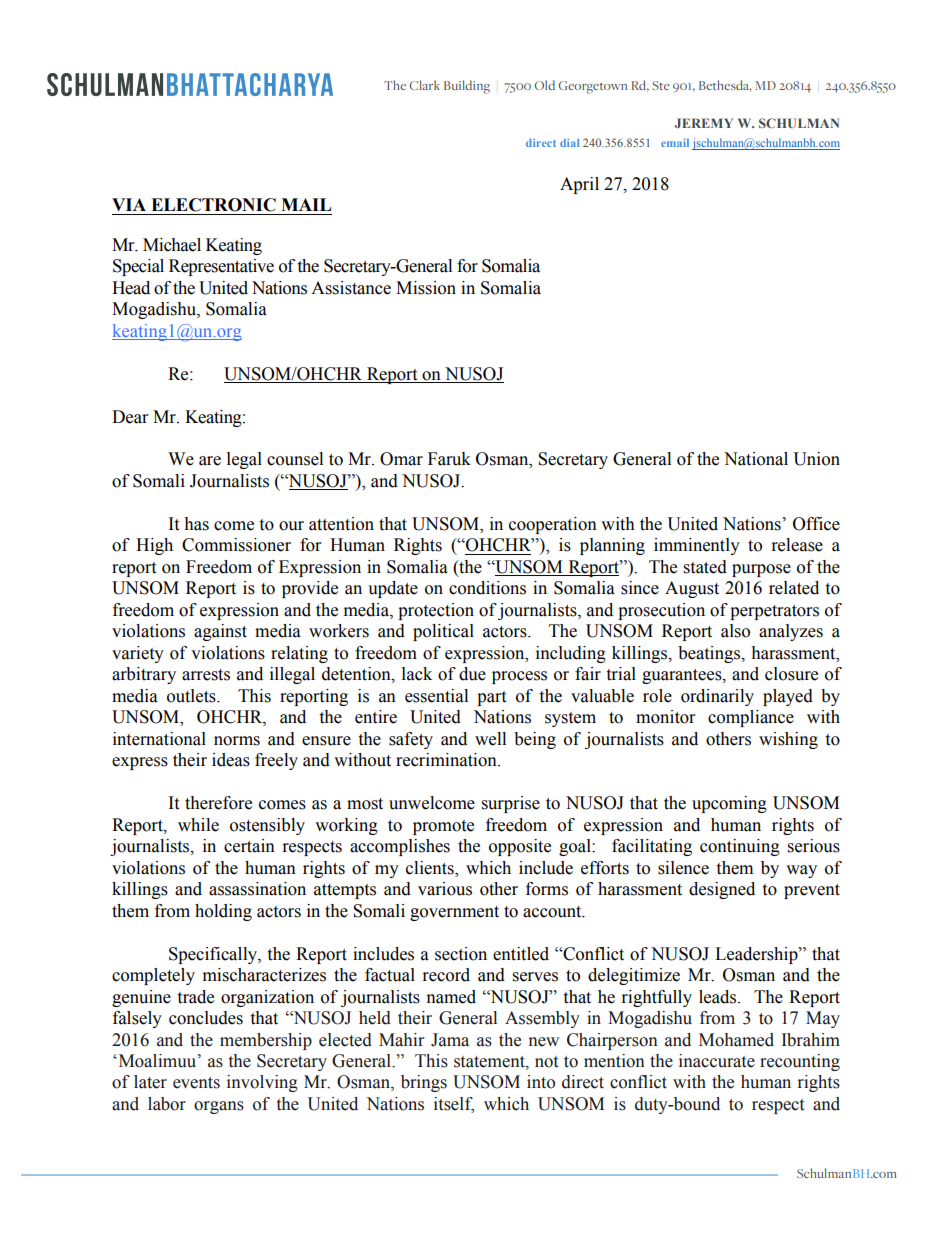 Image resolution: width=952 pixels, height=1233 pixels. Describe the element at coordinates (704, 123) in the screenshot. I see `JEREMY` at that location.
